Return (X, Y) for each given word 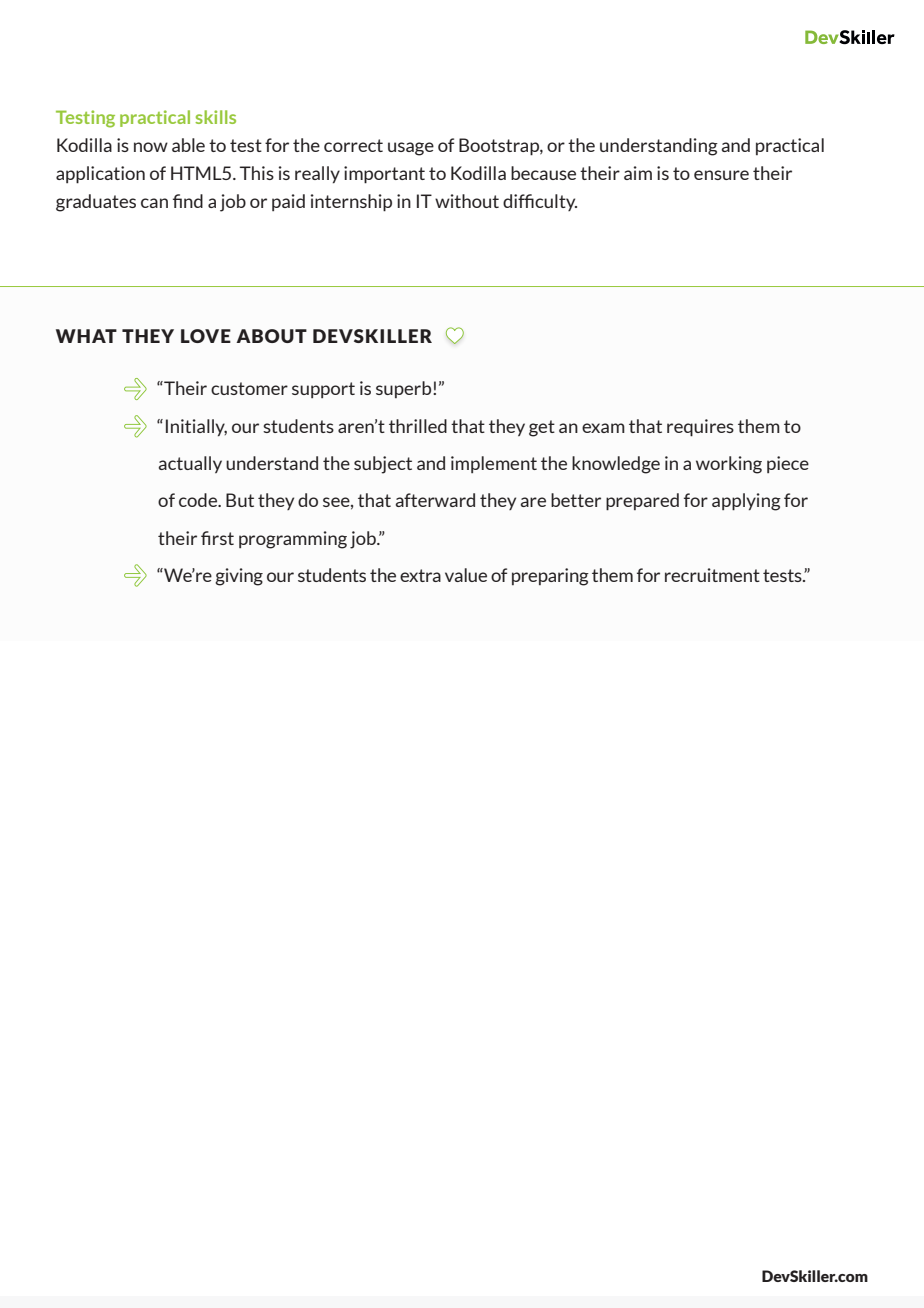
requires (700, 428)
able (188, 145)
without (467, 201)
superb (405, 389)
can (154, 203)
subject (383, 465)
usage (411, 149)
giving (239, 577)
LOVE (206, 336)
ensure (721, 175)
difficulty (540, 202)
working (729, 465)
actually (190, 464)
